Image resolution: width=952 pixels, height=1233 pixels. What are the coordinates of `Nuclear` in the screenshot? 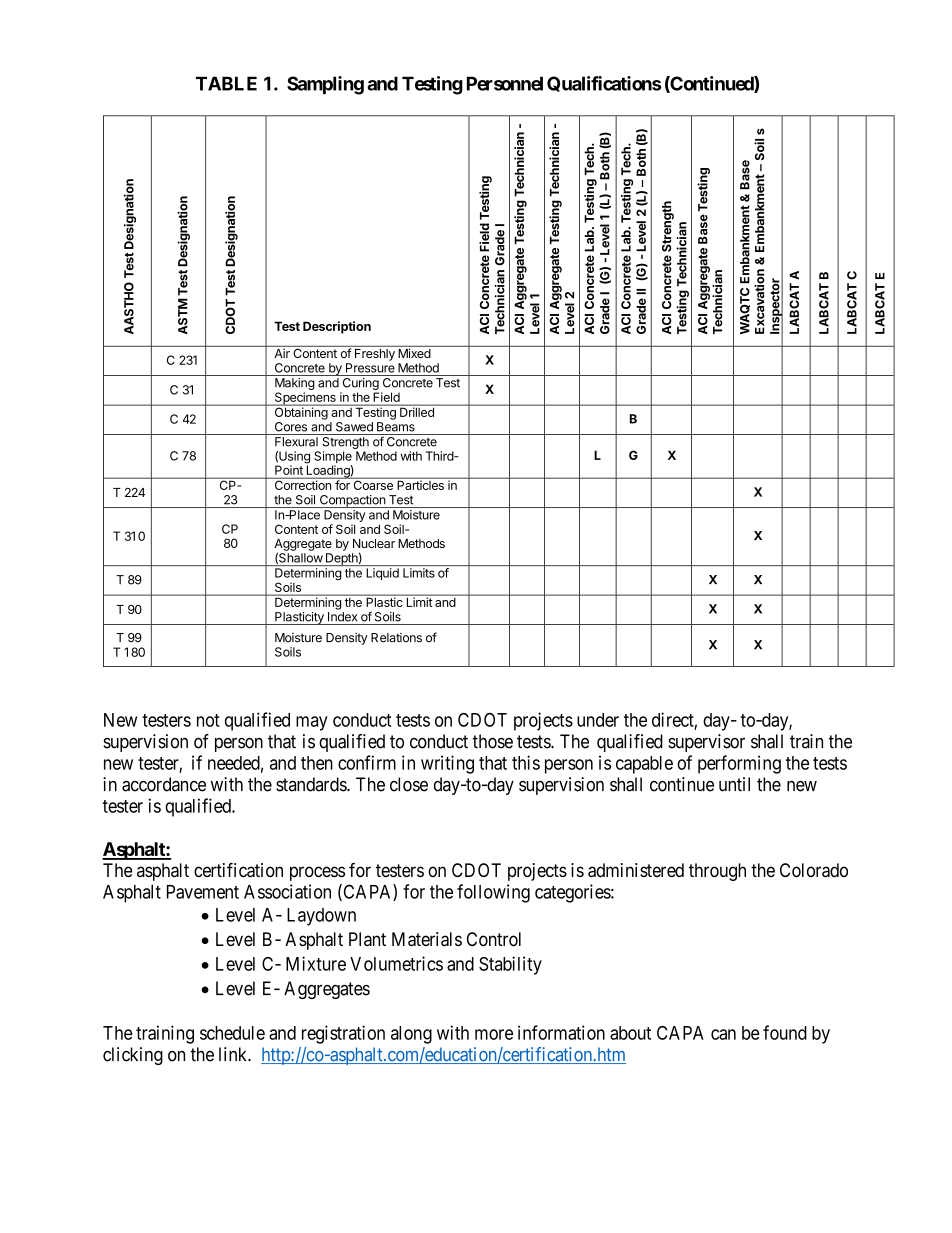 It's located at (374, 543).
